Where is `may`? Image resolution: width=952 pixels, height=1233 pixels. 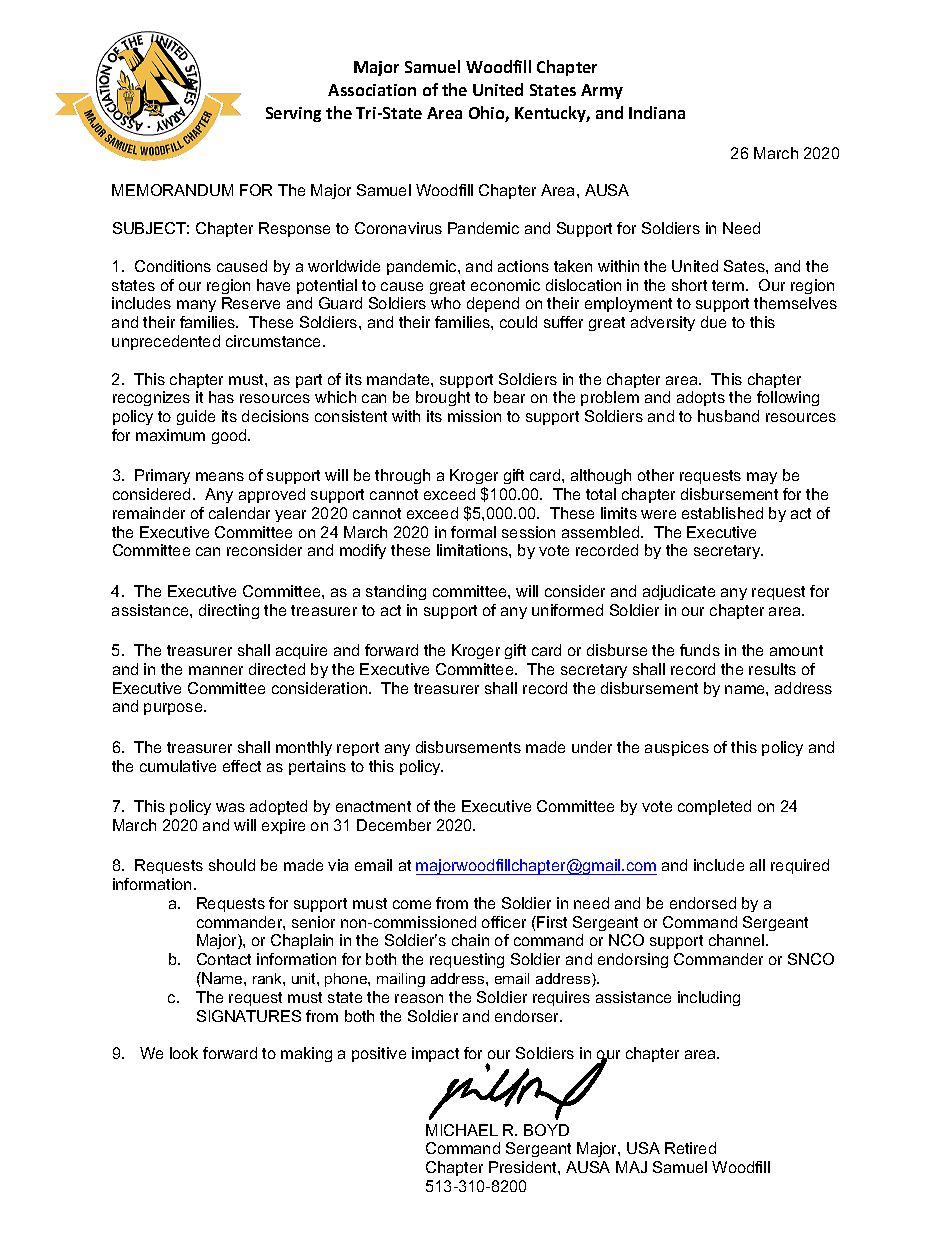
may is located at coordinates (762, 478).
